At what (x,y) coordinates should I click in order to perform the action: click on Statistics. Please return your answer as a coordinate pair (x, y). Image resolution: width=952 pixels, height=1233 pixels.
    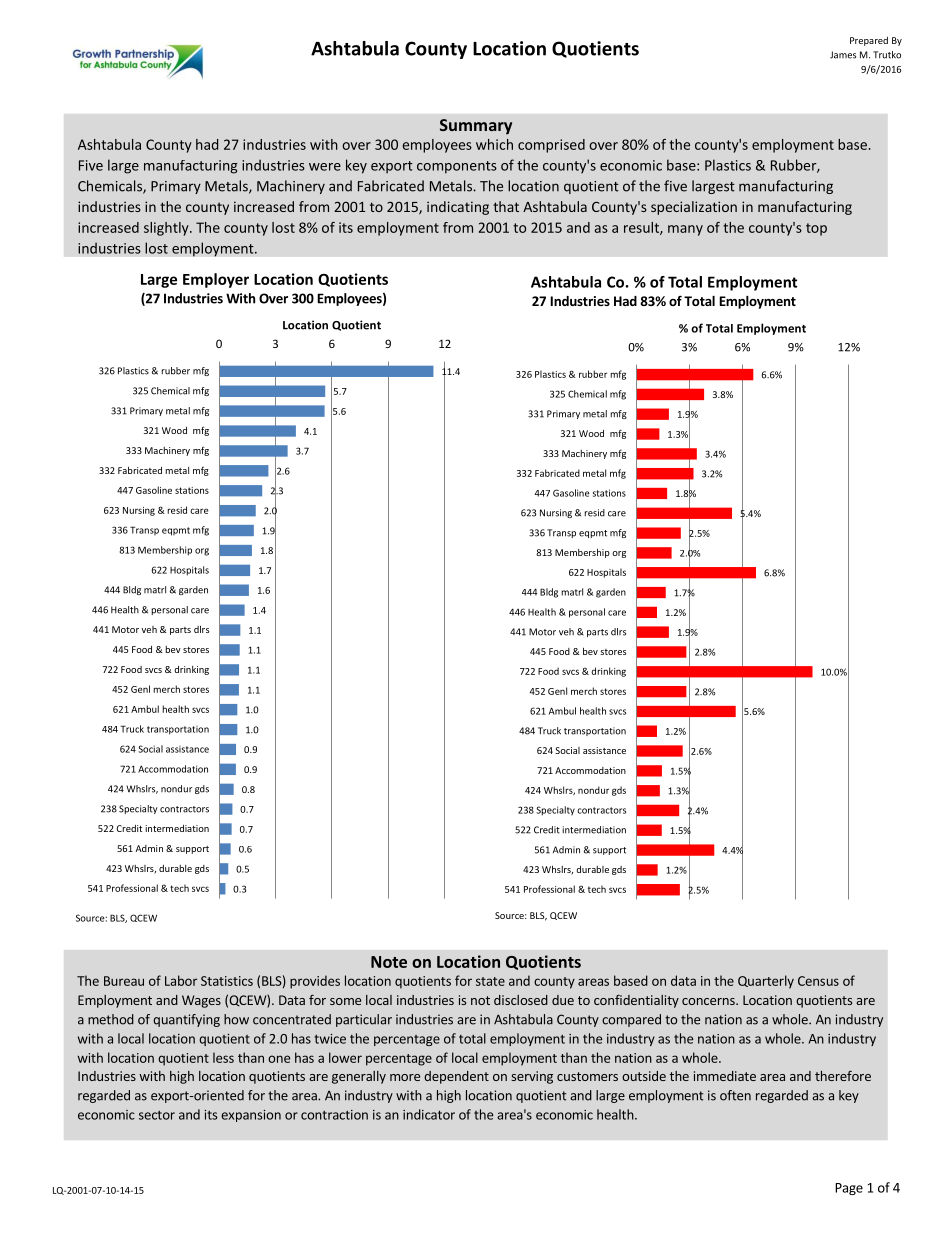
    Looking at the image, I should click on (227, 981).
